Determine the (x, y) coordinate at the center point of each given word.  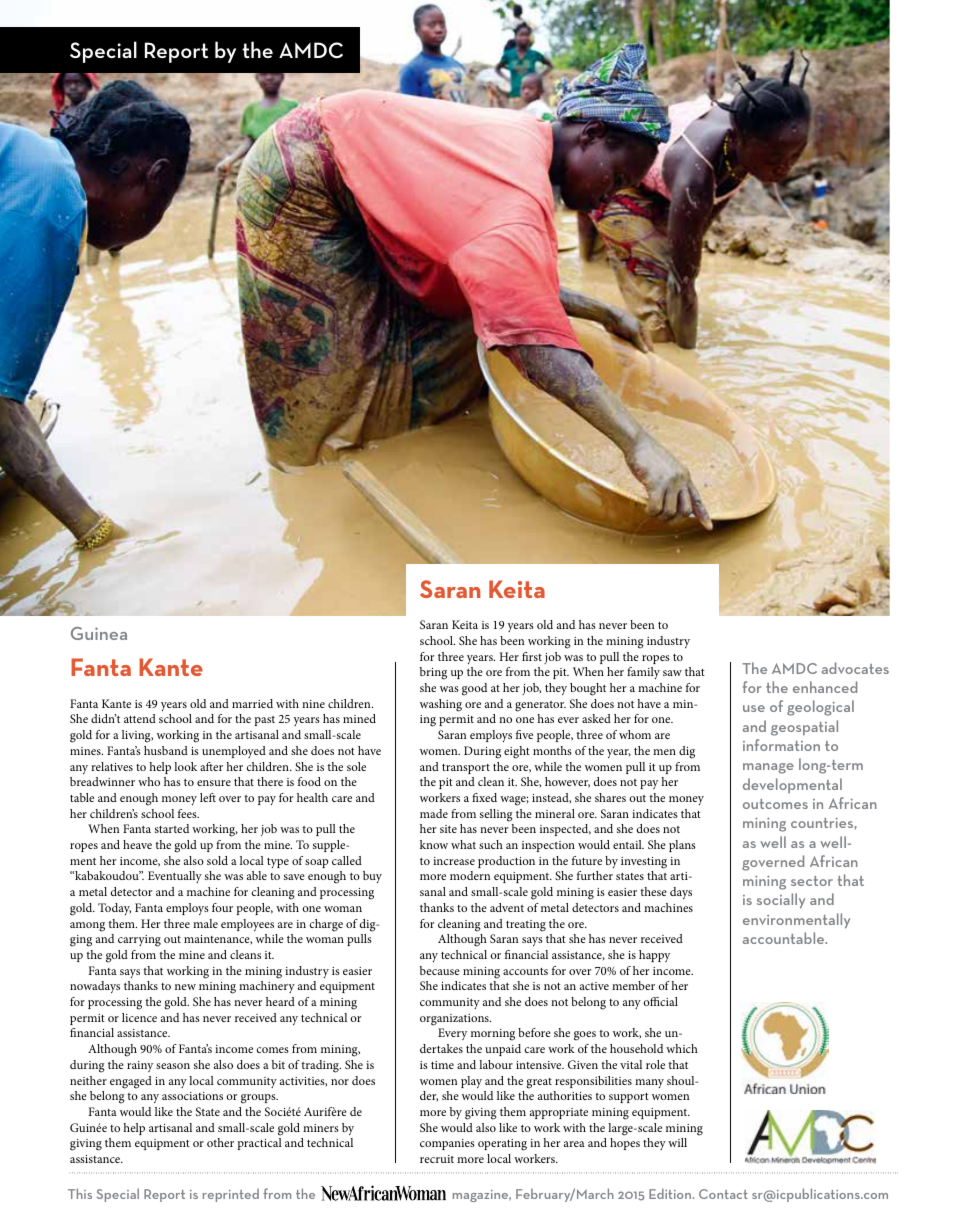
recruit (437, 1159)
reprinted (231, 1195)
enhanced (825, 687)
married (252, 703)
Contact (723, 1194)
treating (526, 926)
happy (654, 956)
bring (433, 673)
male (205, 923)
